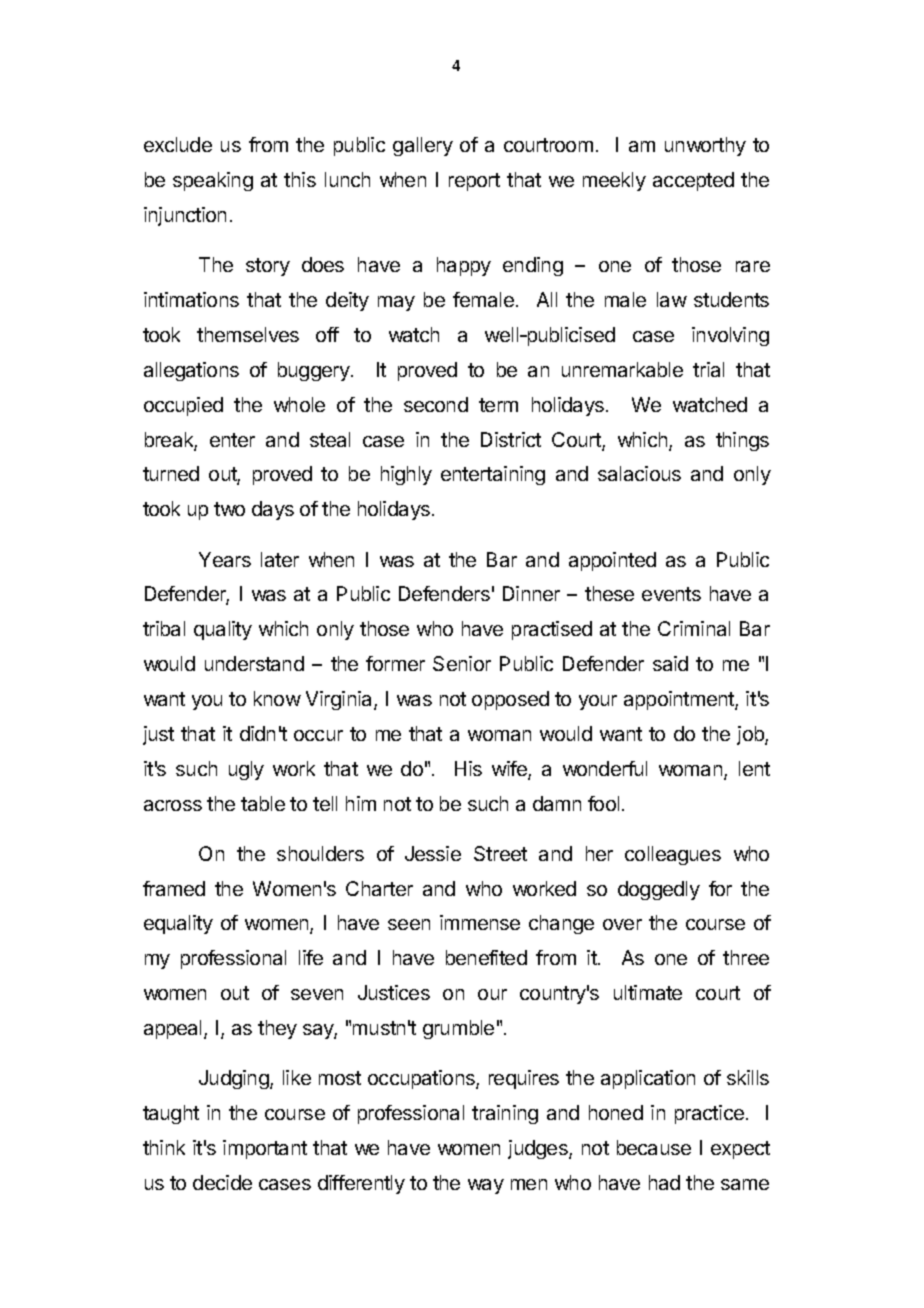 The height and width of the image is (1308, 924). What do you see at coordinates (693, 181) in the image?
I see `accepted` at bounding box center [693, 181].
